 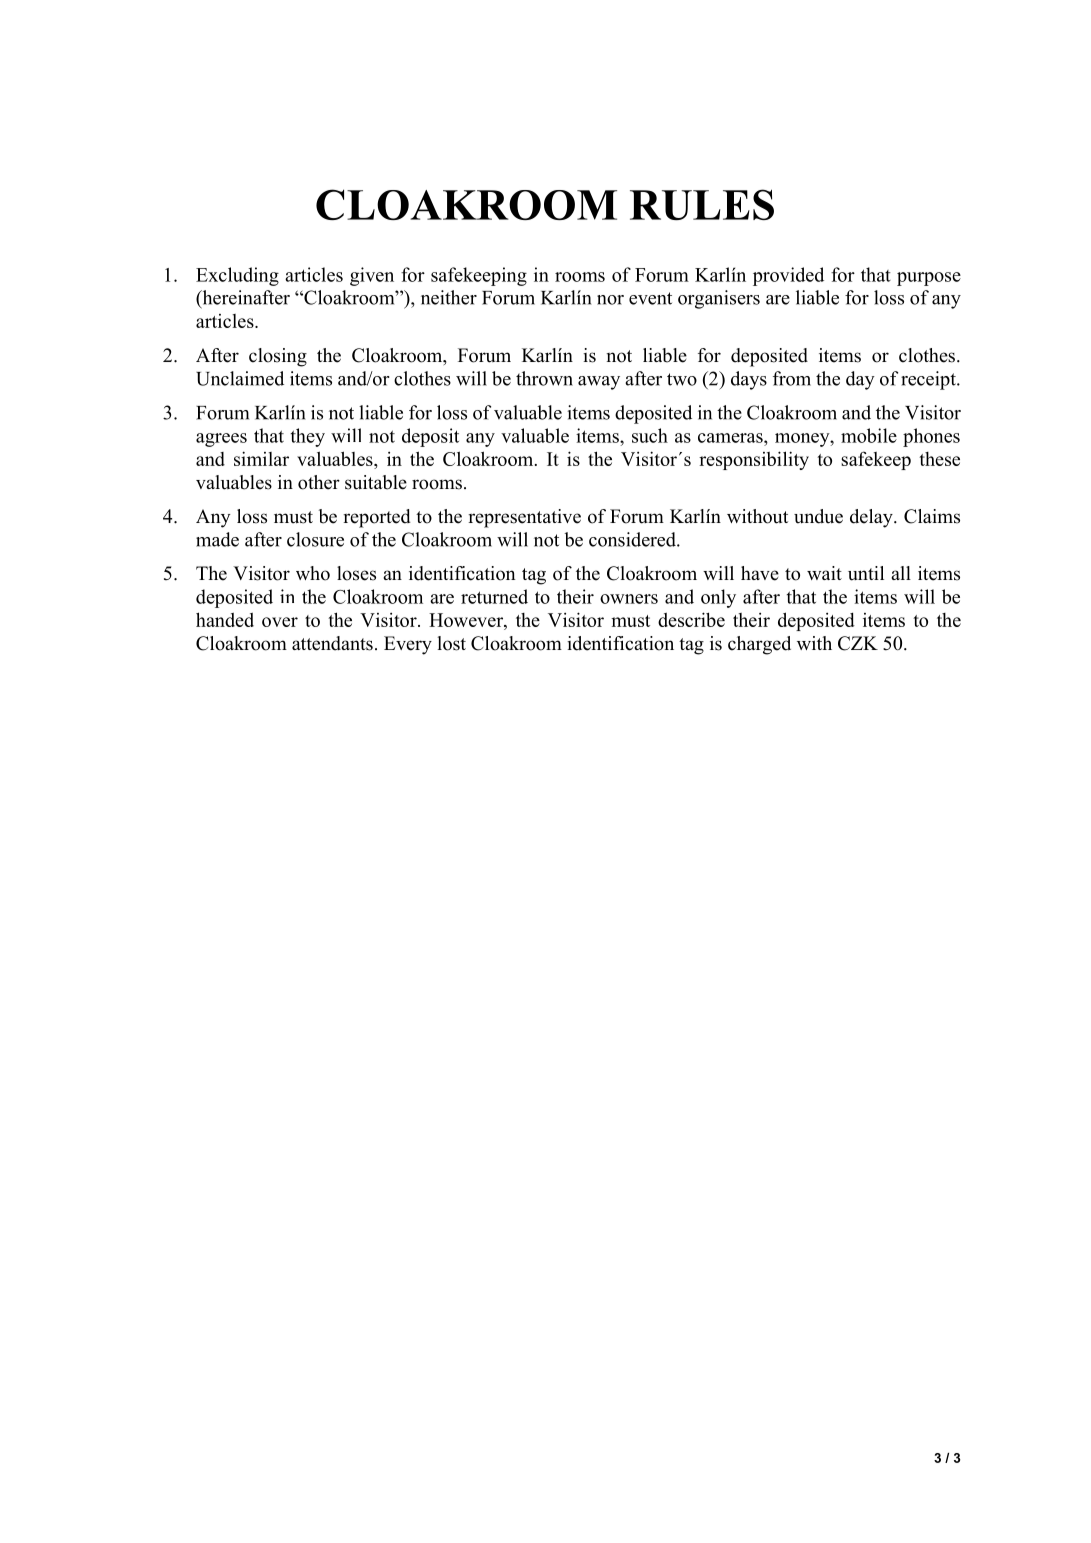 What do you see at coordinates (524, 518) in the document?
I see `representative` at bounding box center [524, 518].
